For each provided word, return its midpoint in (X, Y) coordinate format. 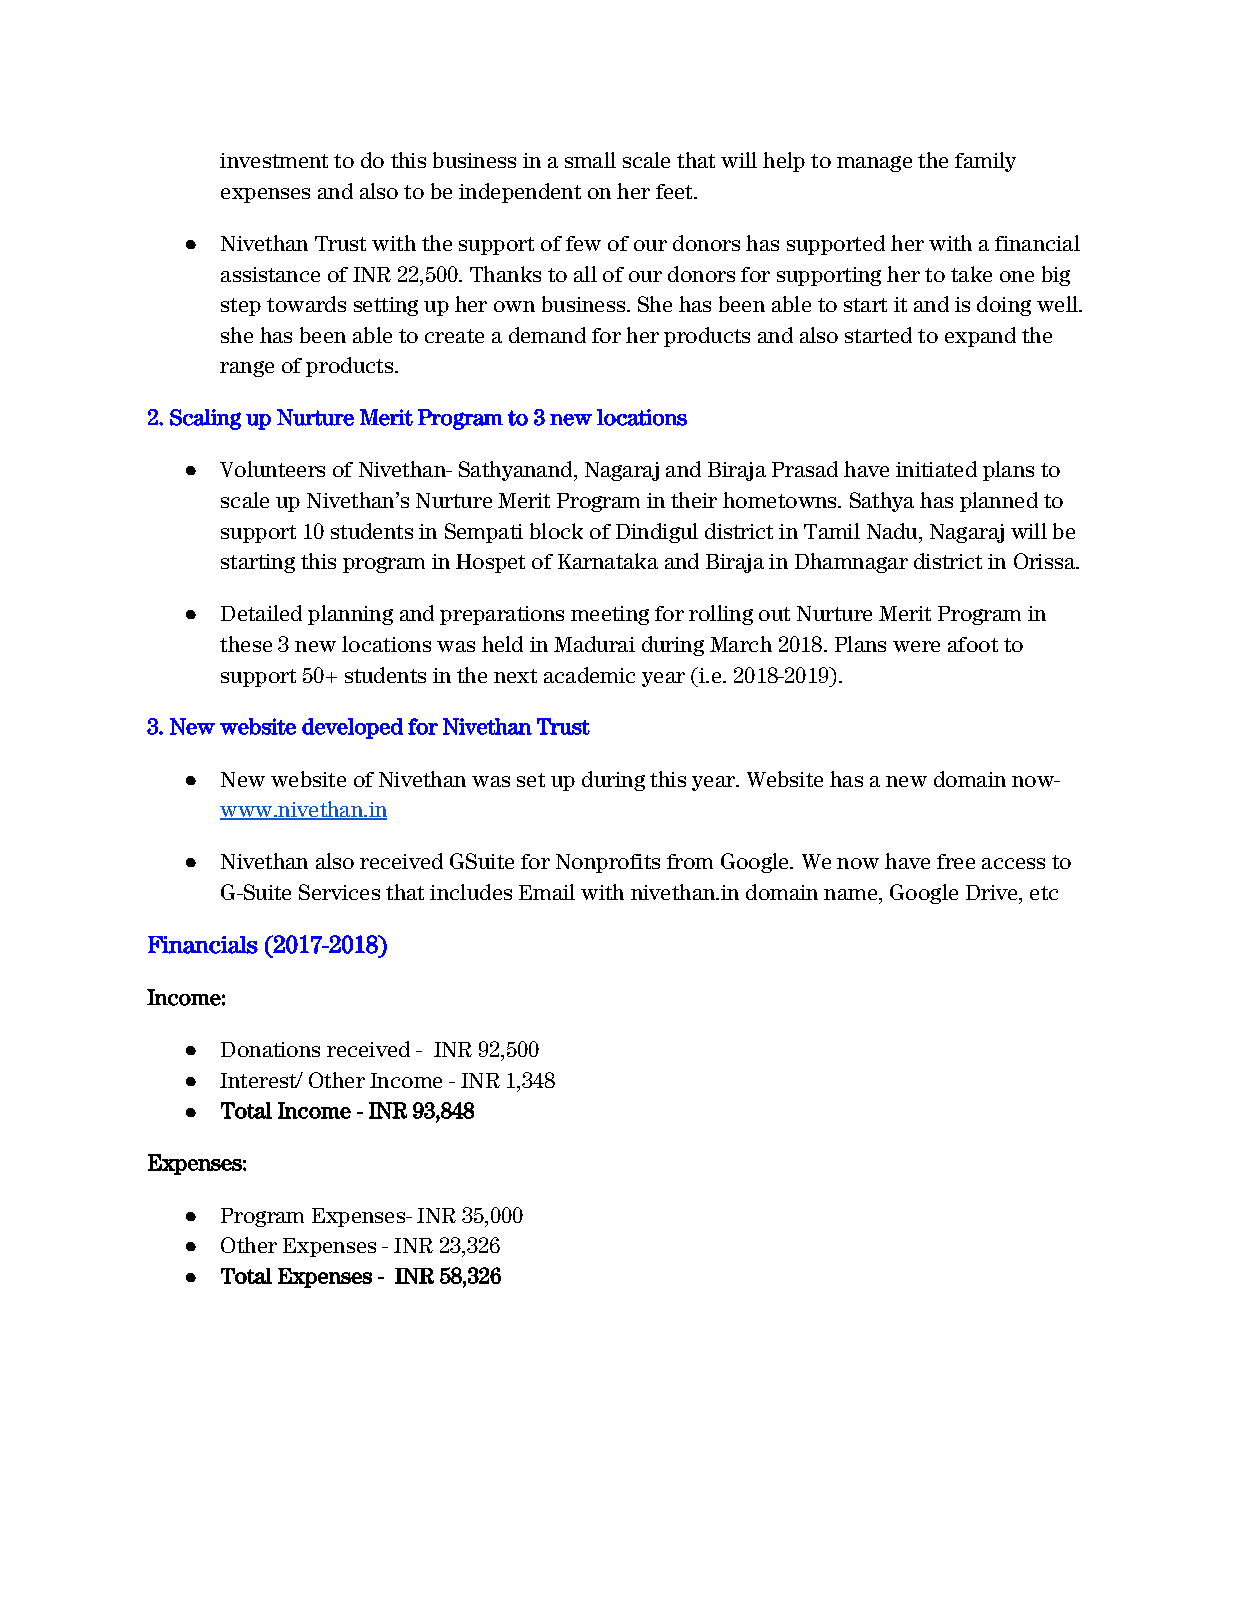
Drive (993, 892)
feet (675, 191)
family (985, 162)
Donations (270, 1049)
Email (547, 892)
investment (274, 160)
